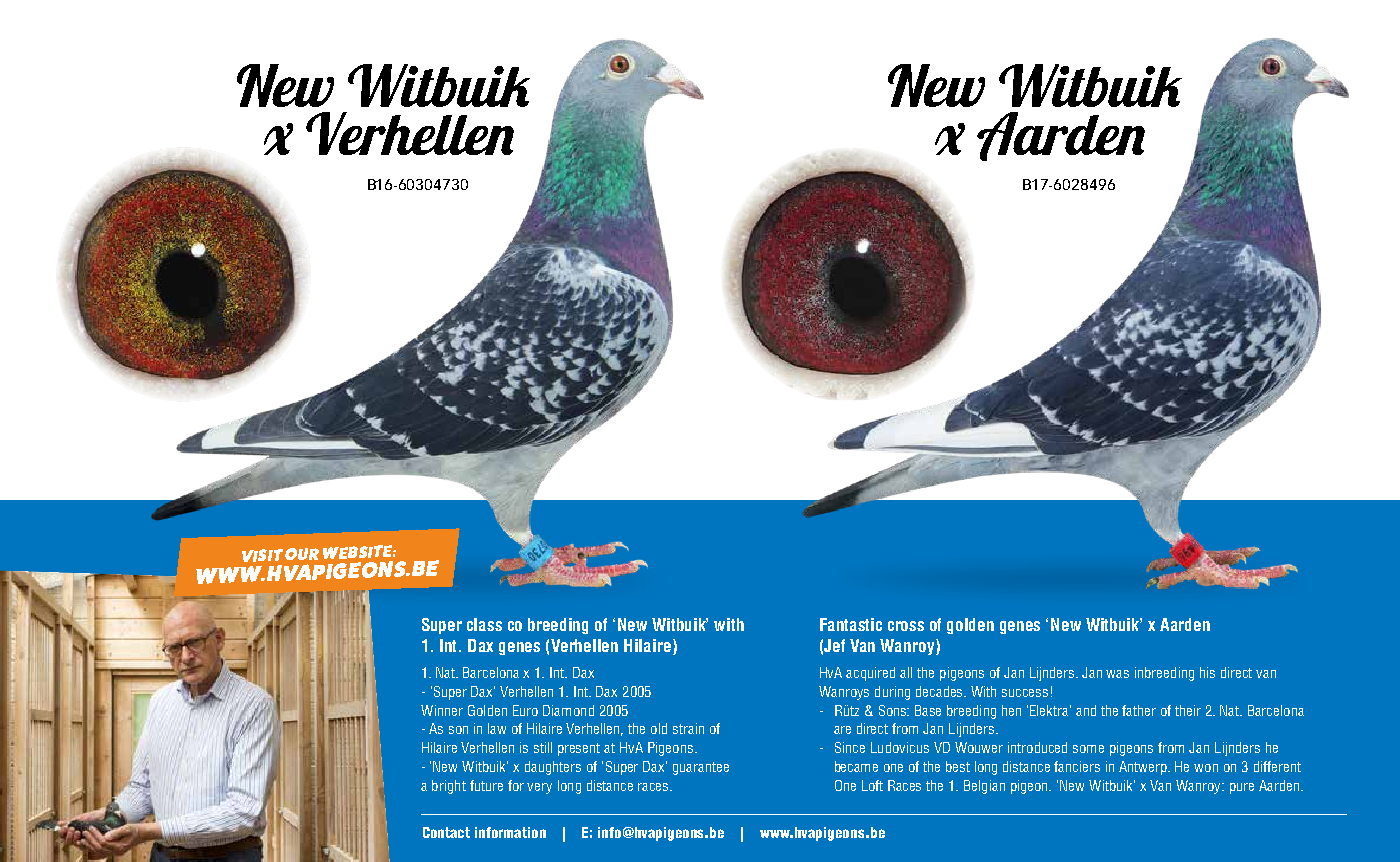 This image has height=862, width=1400. I want to click on daughters, so click(553, 768).
